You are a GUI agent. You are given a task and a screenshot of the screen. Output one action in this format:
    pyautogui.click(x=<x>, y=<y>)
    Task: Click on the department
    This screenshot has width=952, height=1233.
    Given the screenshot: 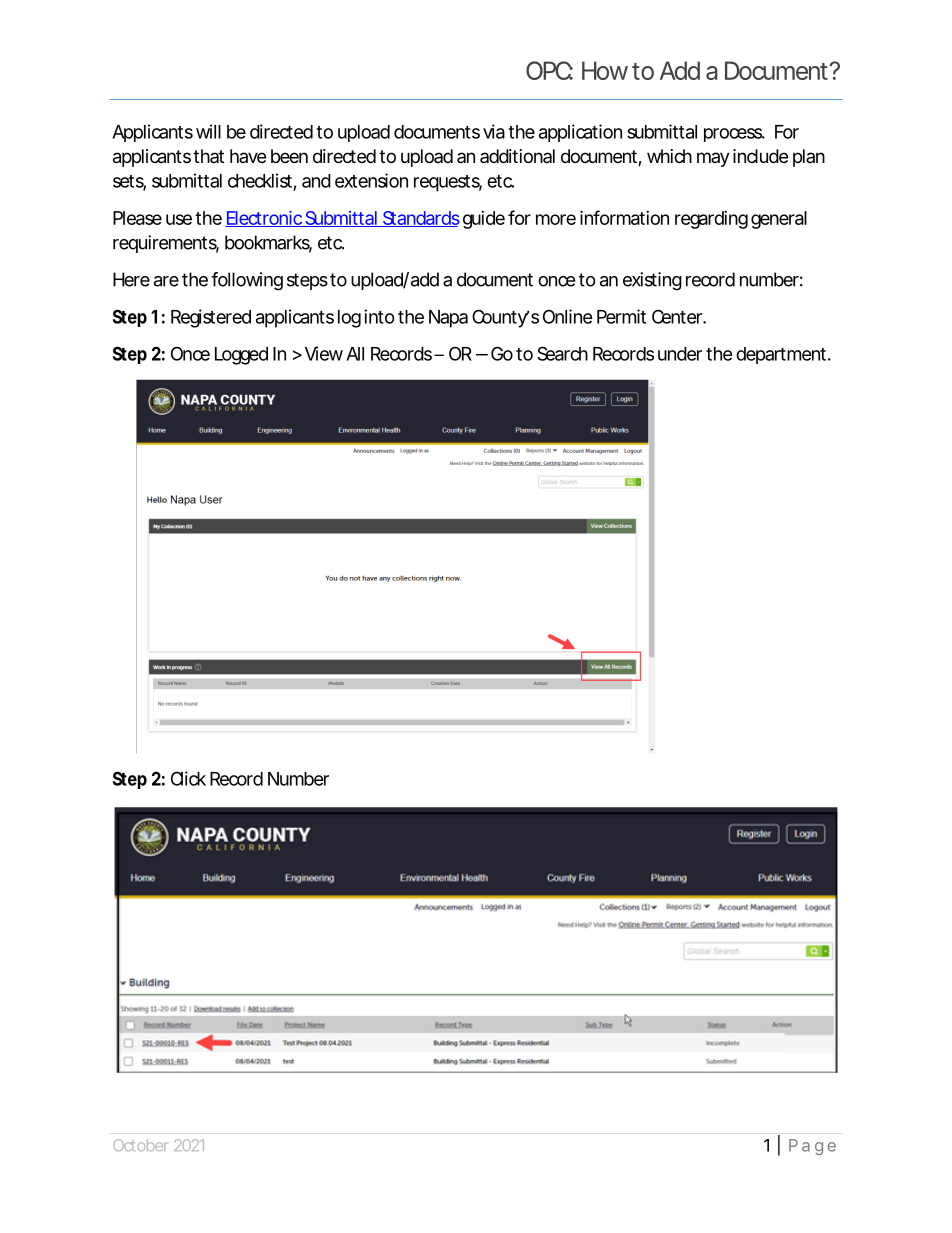 What is the action you would take?
    pyautogui.click(x=783, y=355)
